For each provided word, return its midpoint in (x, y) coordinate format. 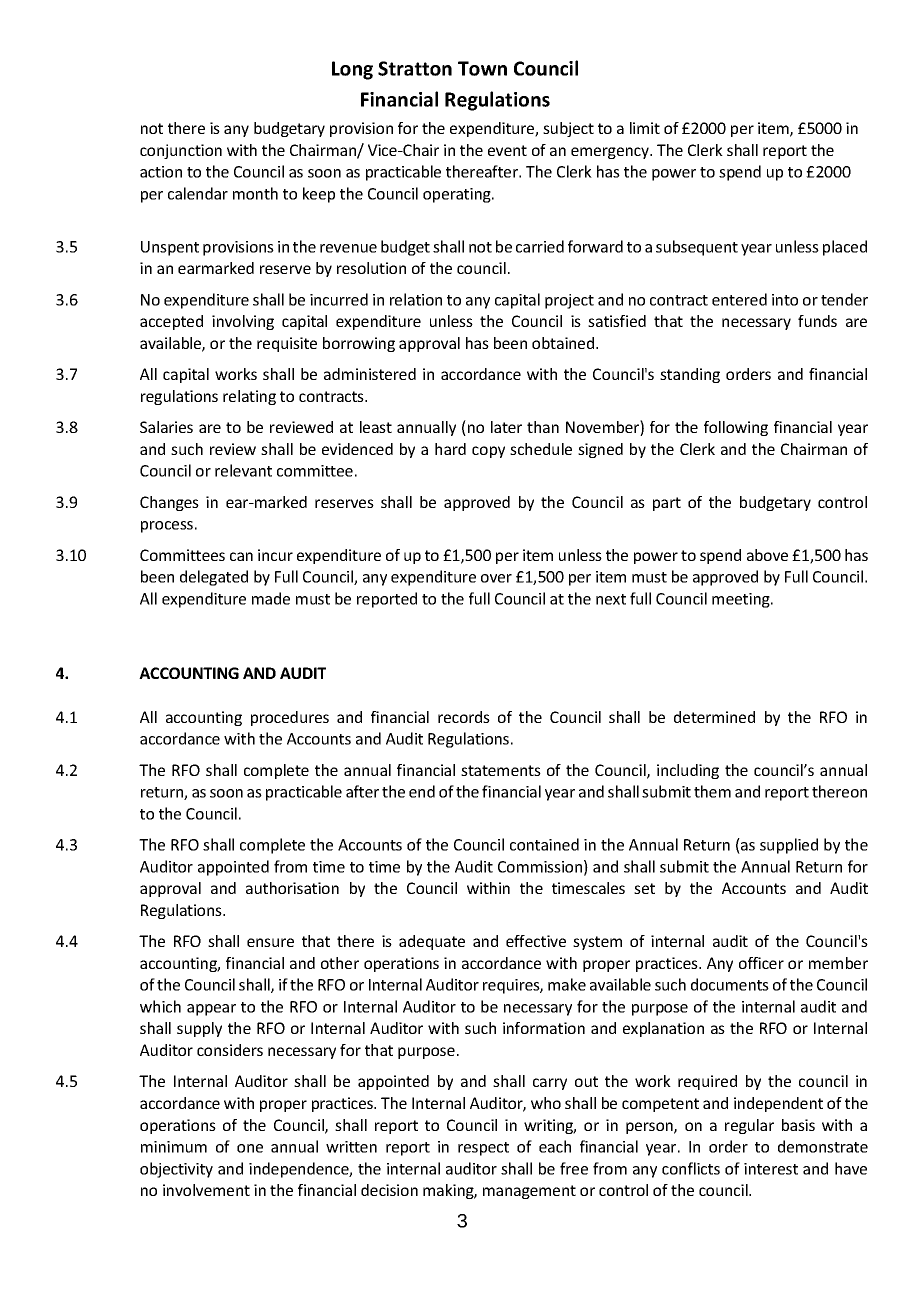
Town (482, 68)
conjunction (181, 151)
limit (645, 128)
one (250, 1148)
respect (483, 1149)
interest (771, 1169)
